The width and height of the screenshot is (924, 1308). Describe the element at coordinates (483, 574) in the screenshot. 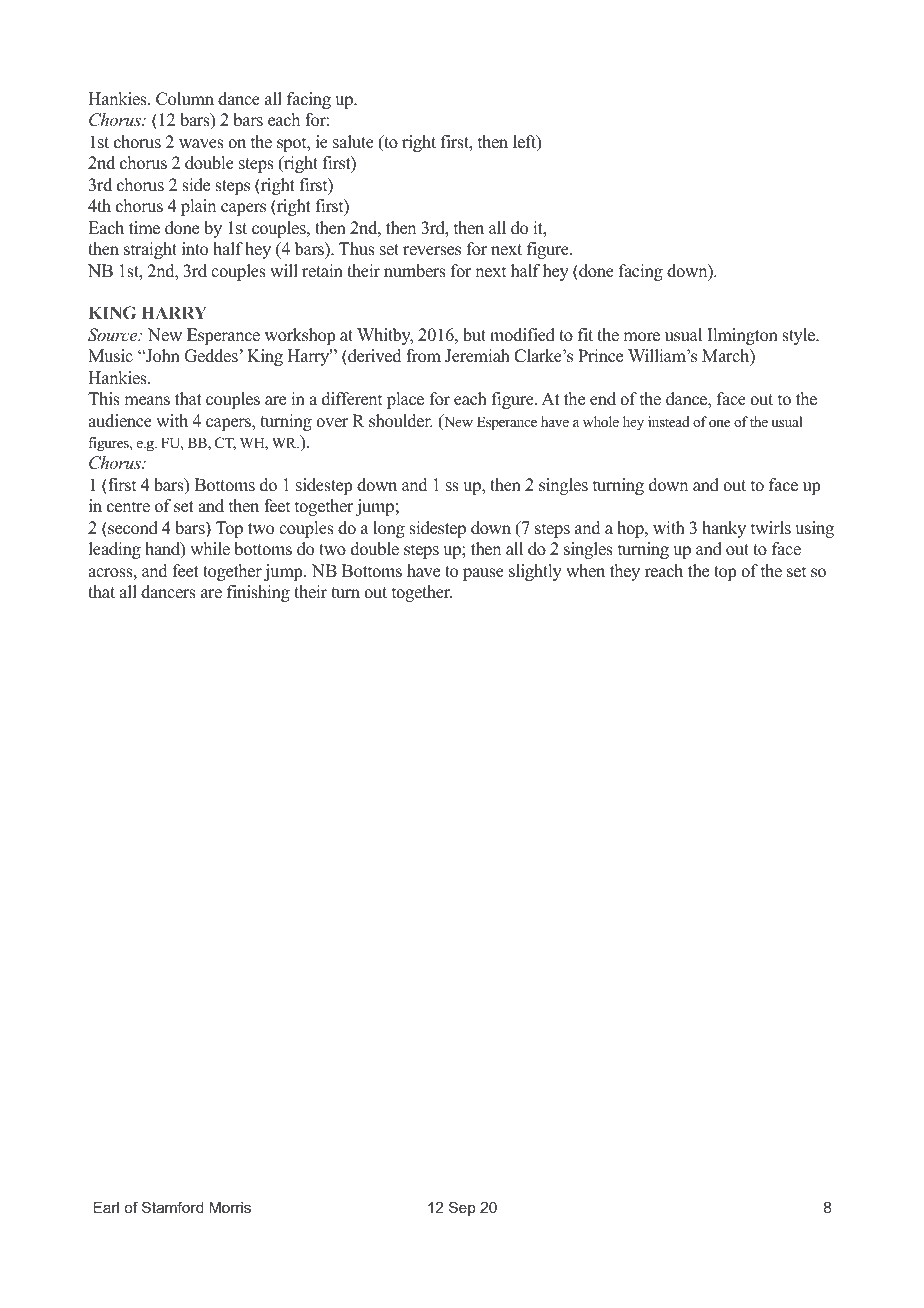

I see `pause` at that location.
